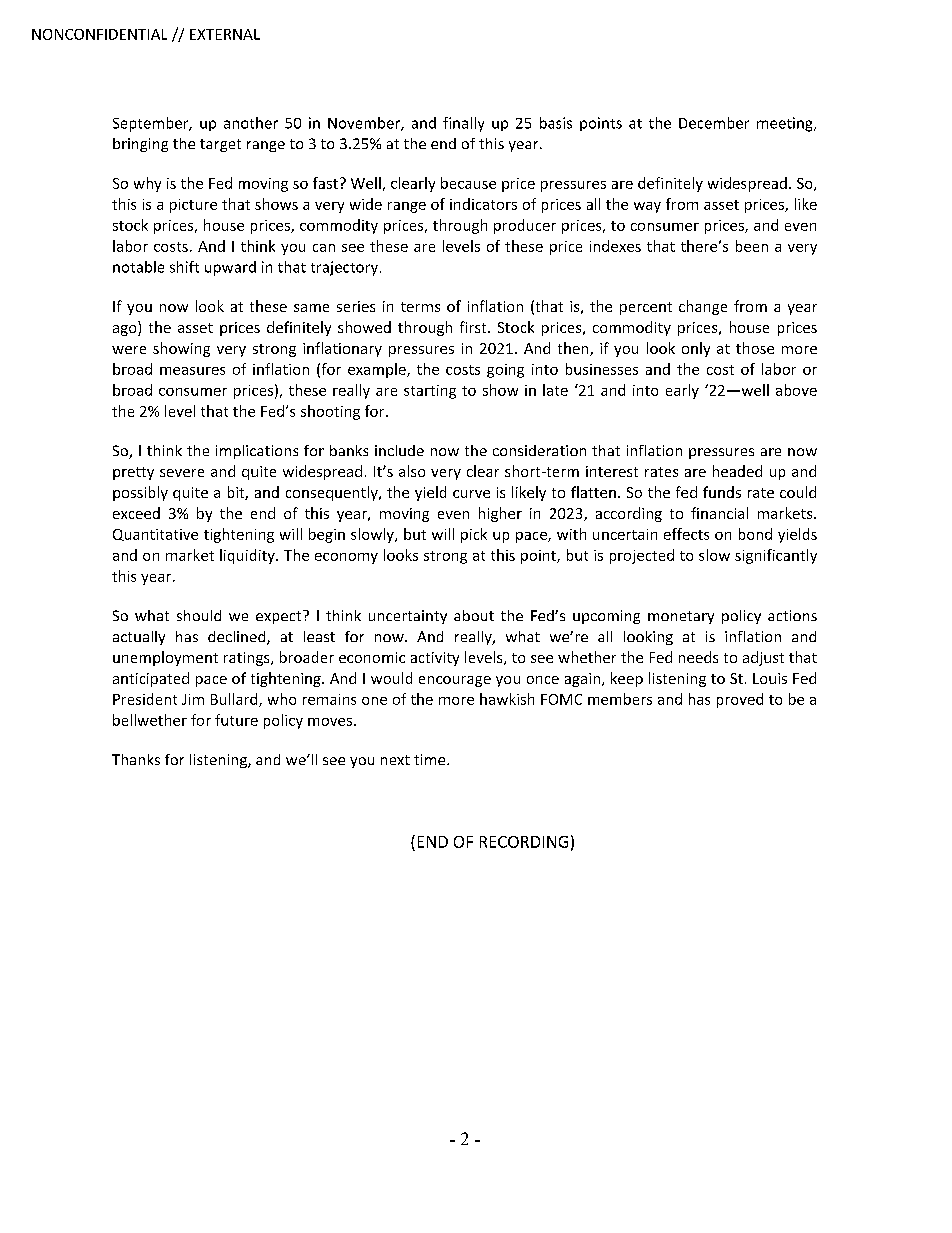 This screenshot has height=1233, width=952. I want to click on RECORDING, so click(524, 842).
